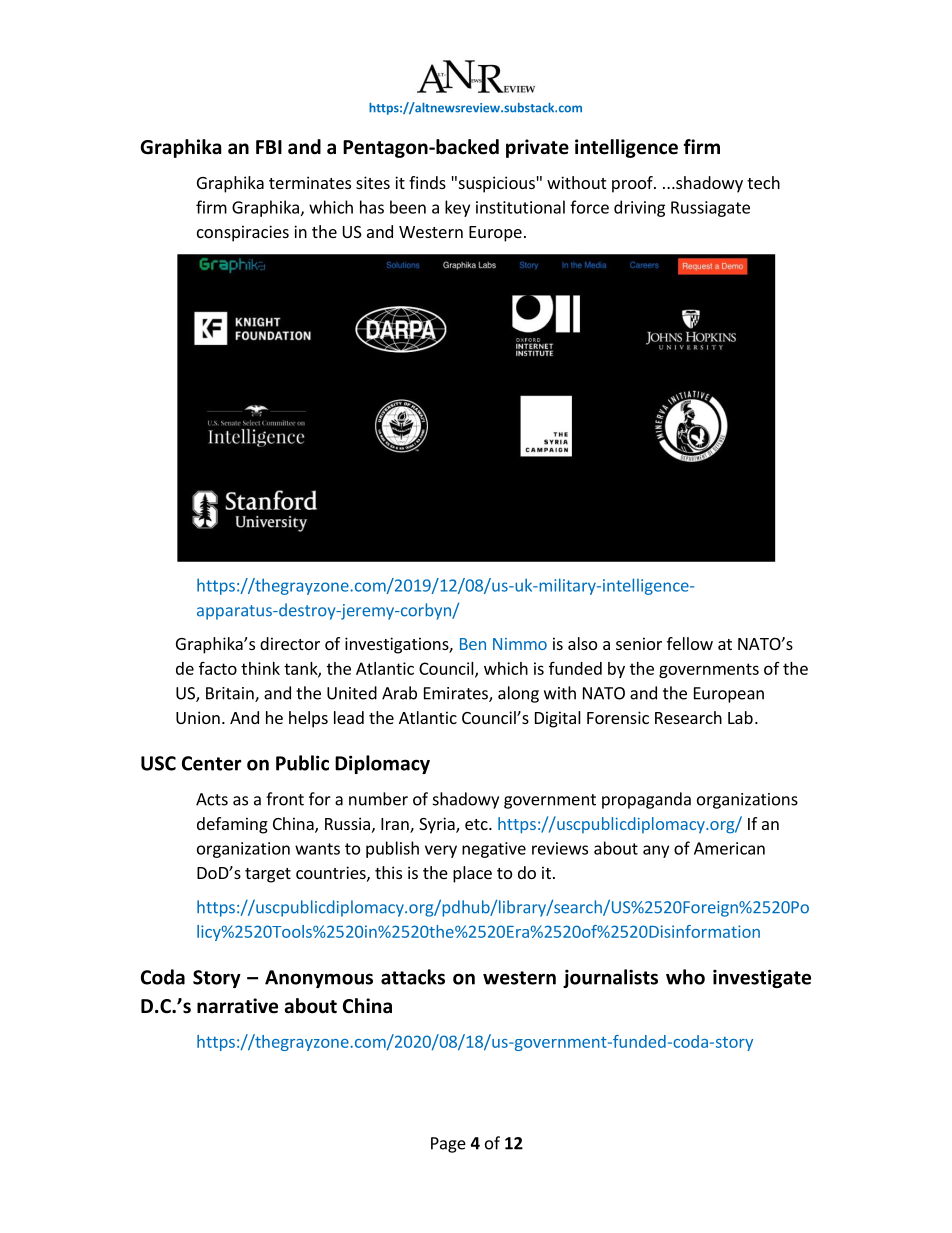 The image size is (952, 1233). Describe the element at coordinates (633, 184) in the document. I see `proof` at that location.
